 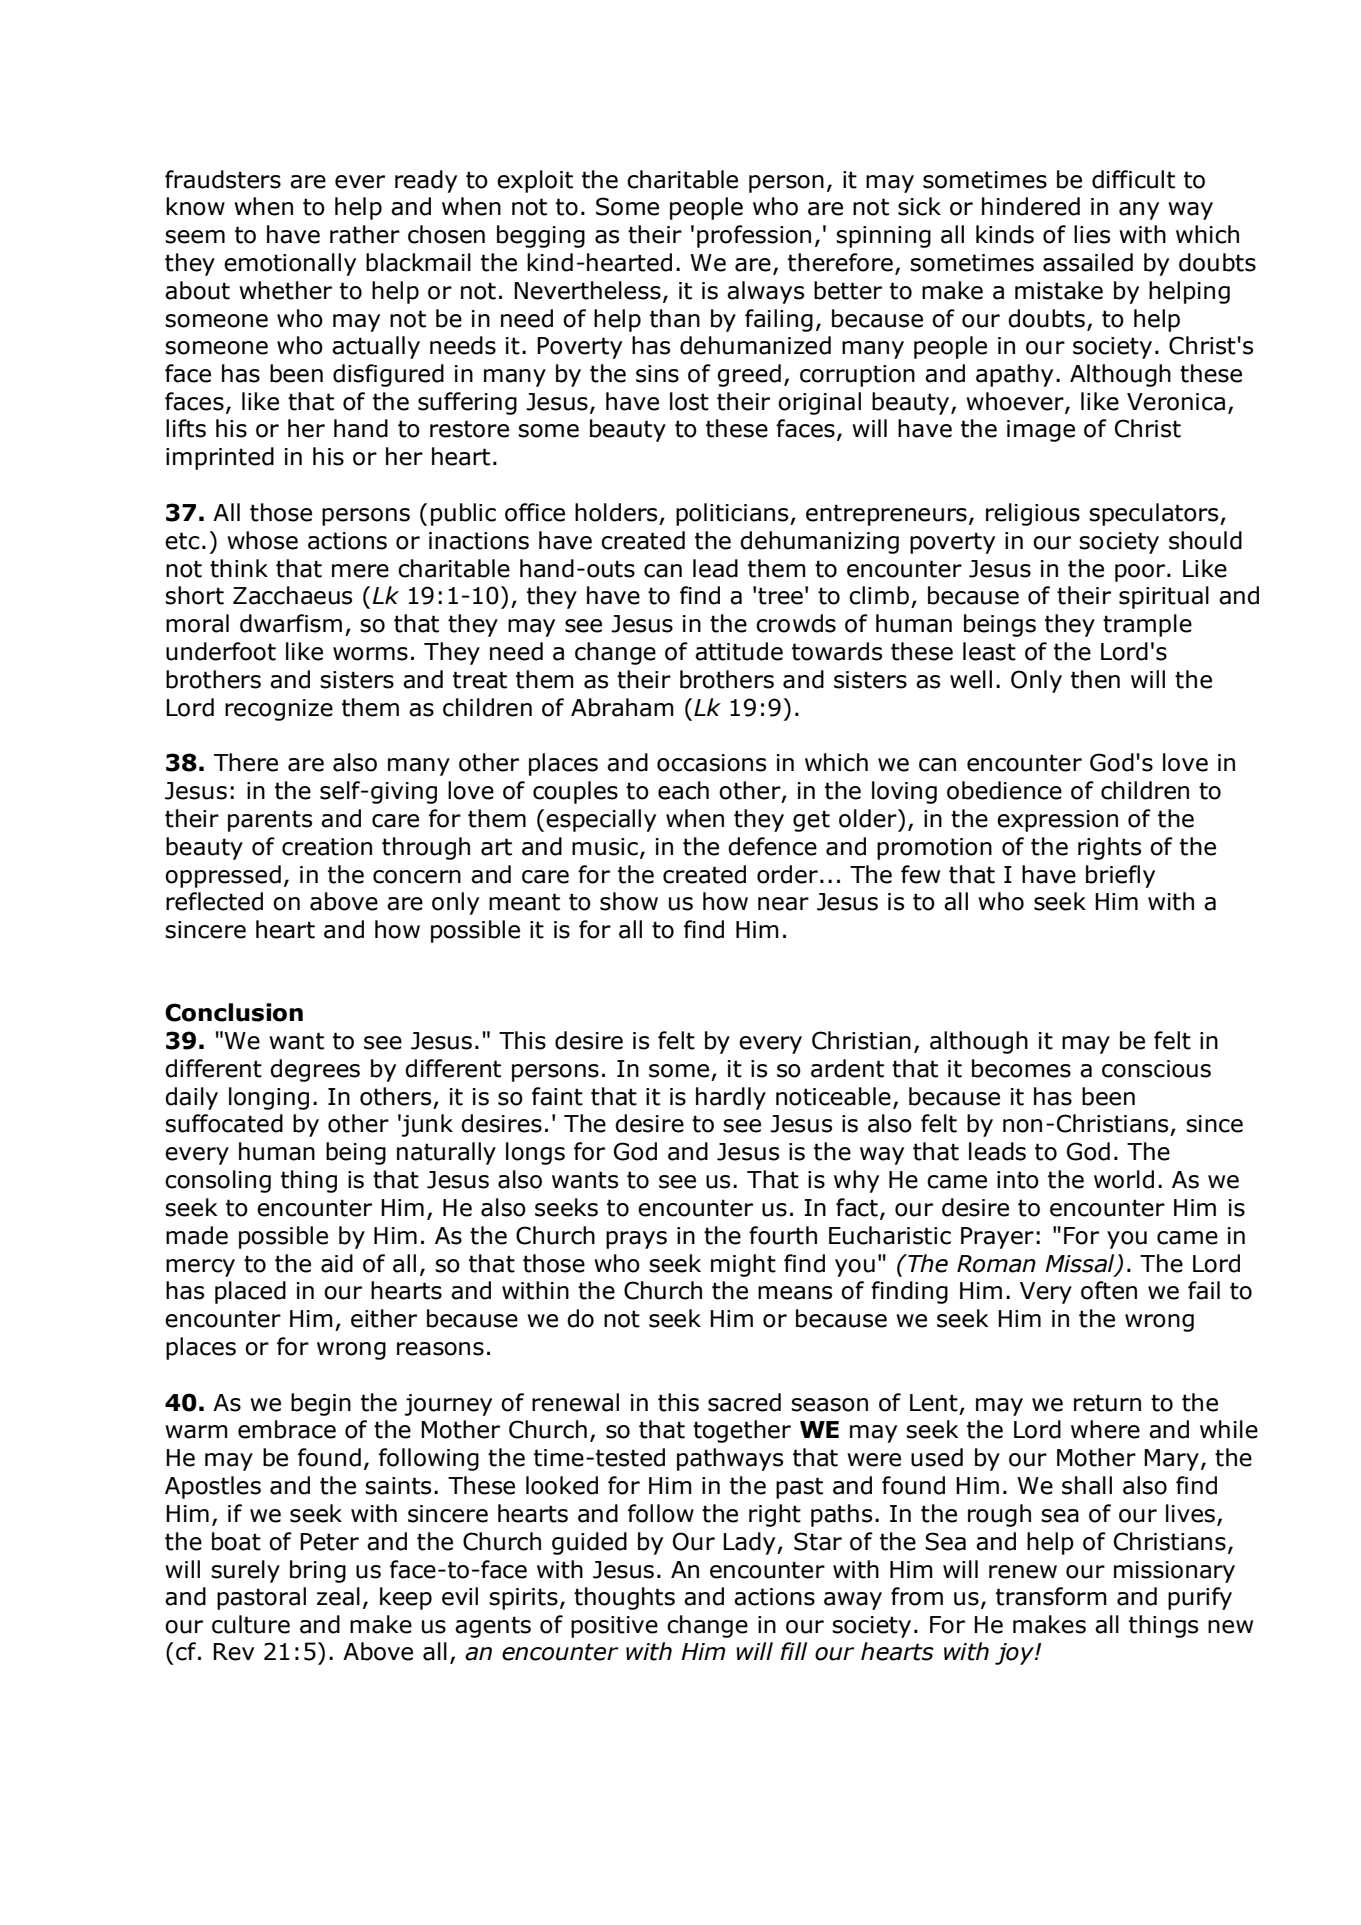 What do you see at coordinates (739, 651) in the image?
I see `attitude` at bounding box center [739, 651].
